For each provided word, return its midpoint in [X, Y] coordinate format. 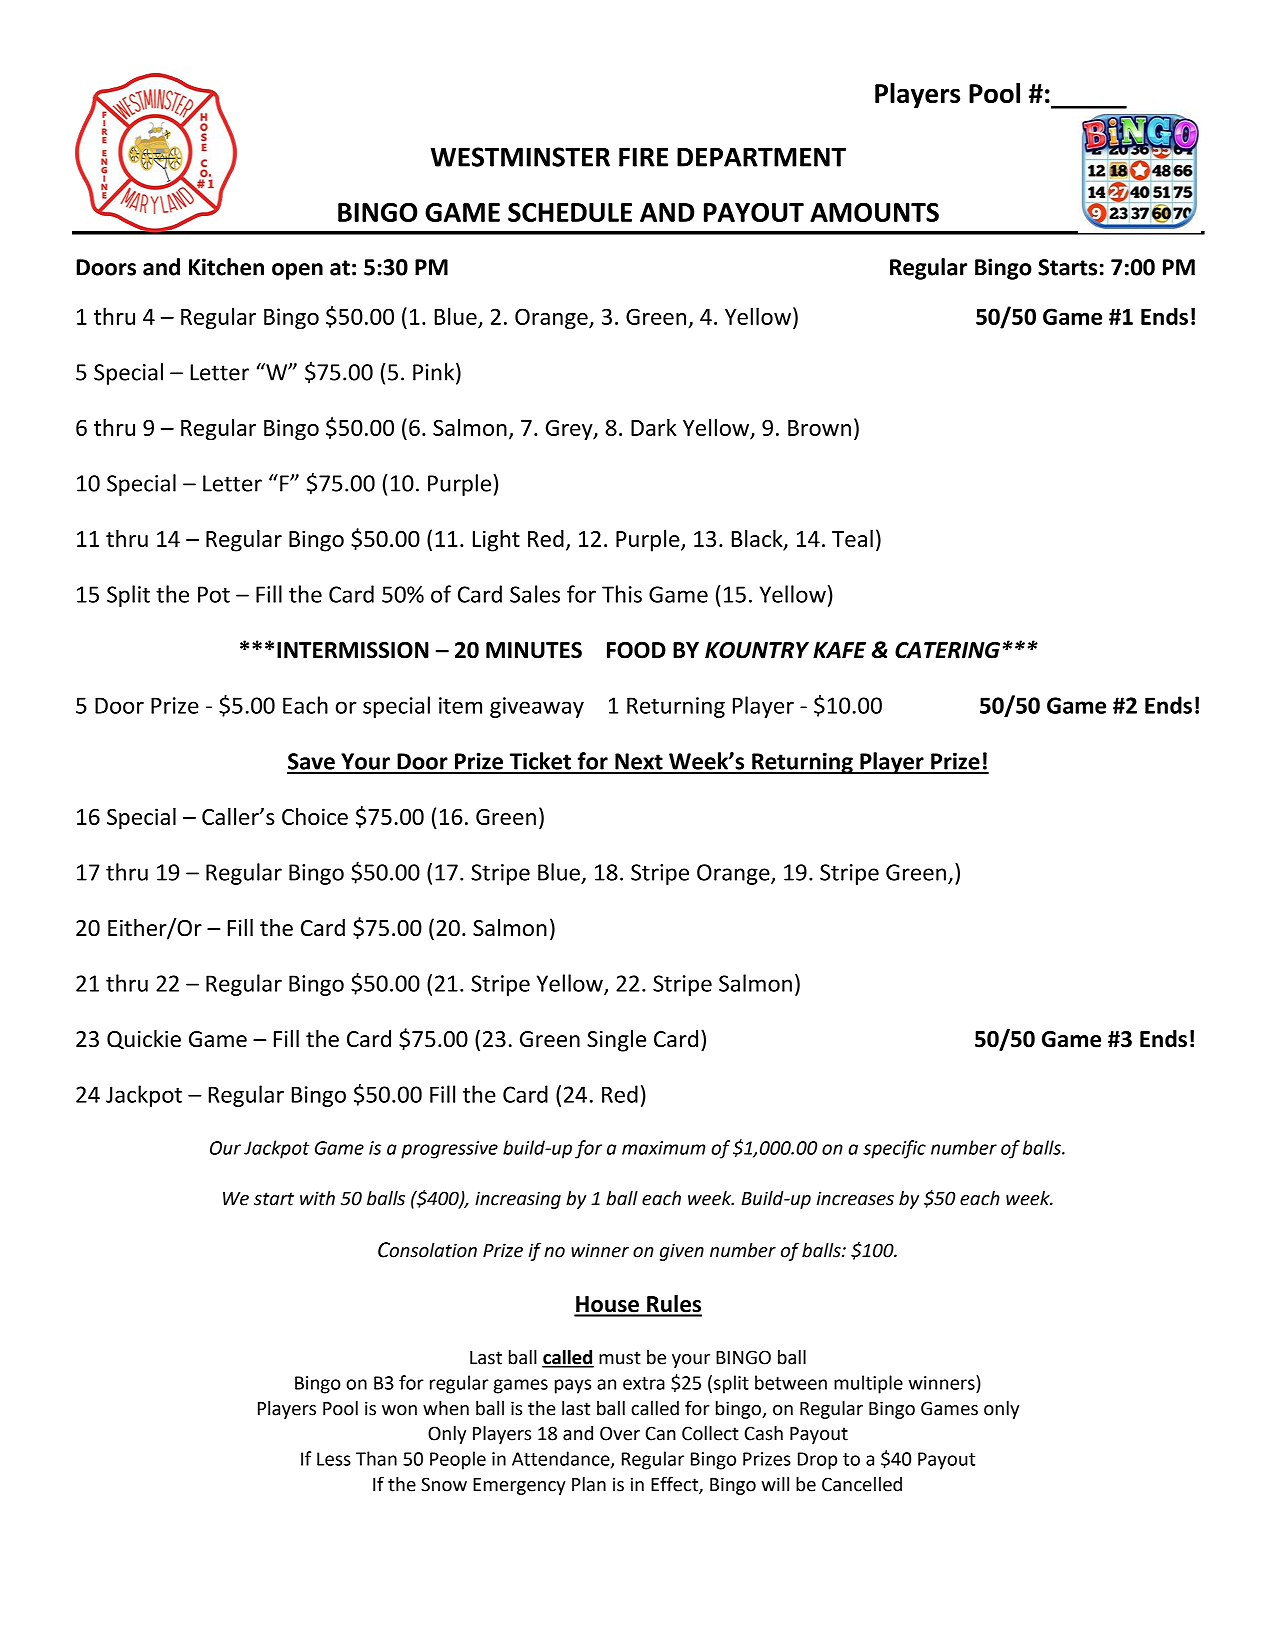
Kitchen [226, 267]
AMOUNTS [874, 212]
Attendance [562, 1459]
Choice [315, 816]
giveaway [537, 707]
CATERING [947, 650]
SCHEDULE [570, 212]
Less [334, 1459]
